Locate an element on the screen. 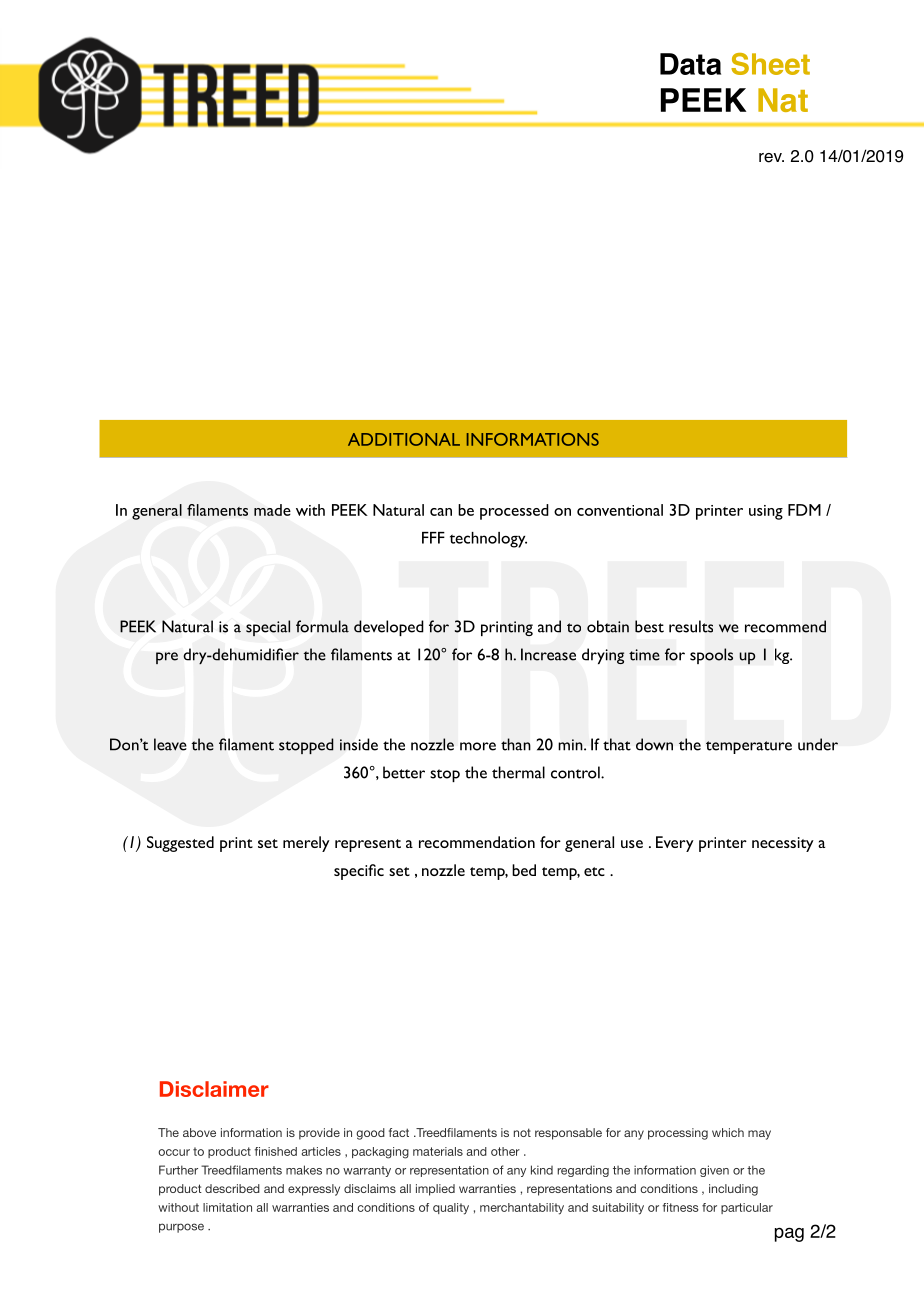  using is located at coordinates (766, 512).
